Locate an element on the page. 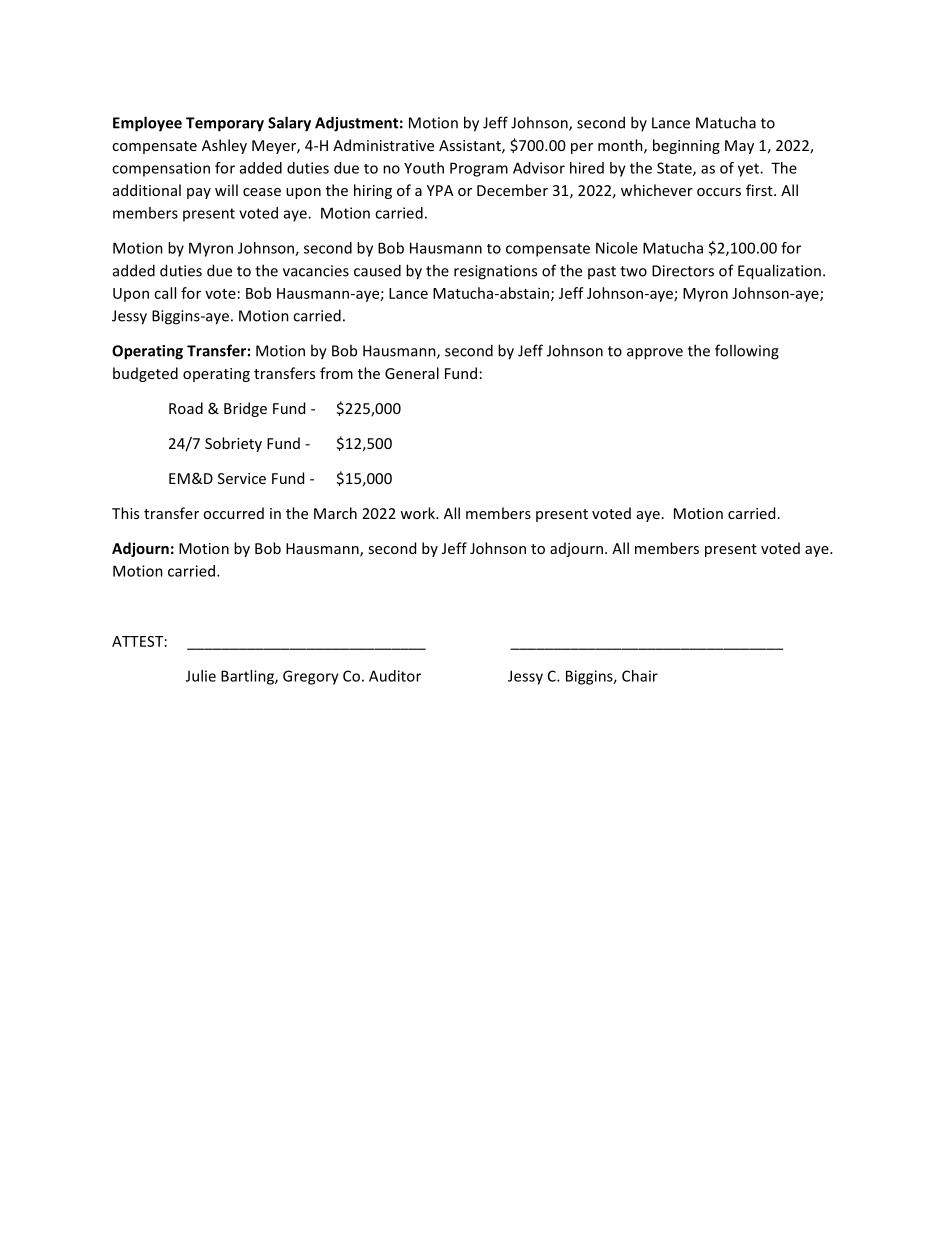  General is located at coordinates (412, 373).
